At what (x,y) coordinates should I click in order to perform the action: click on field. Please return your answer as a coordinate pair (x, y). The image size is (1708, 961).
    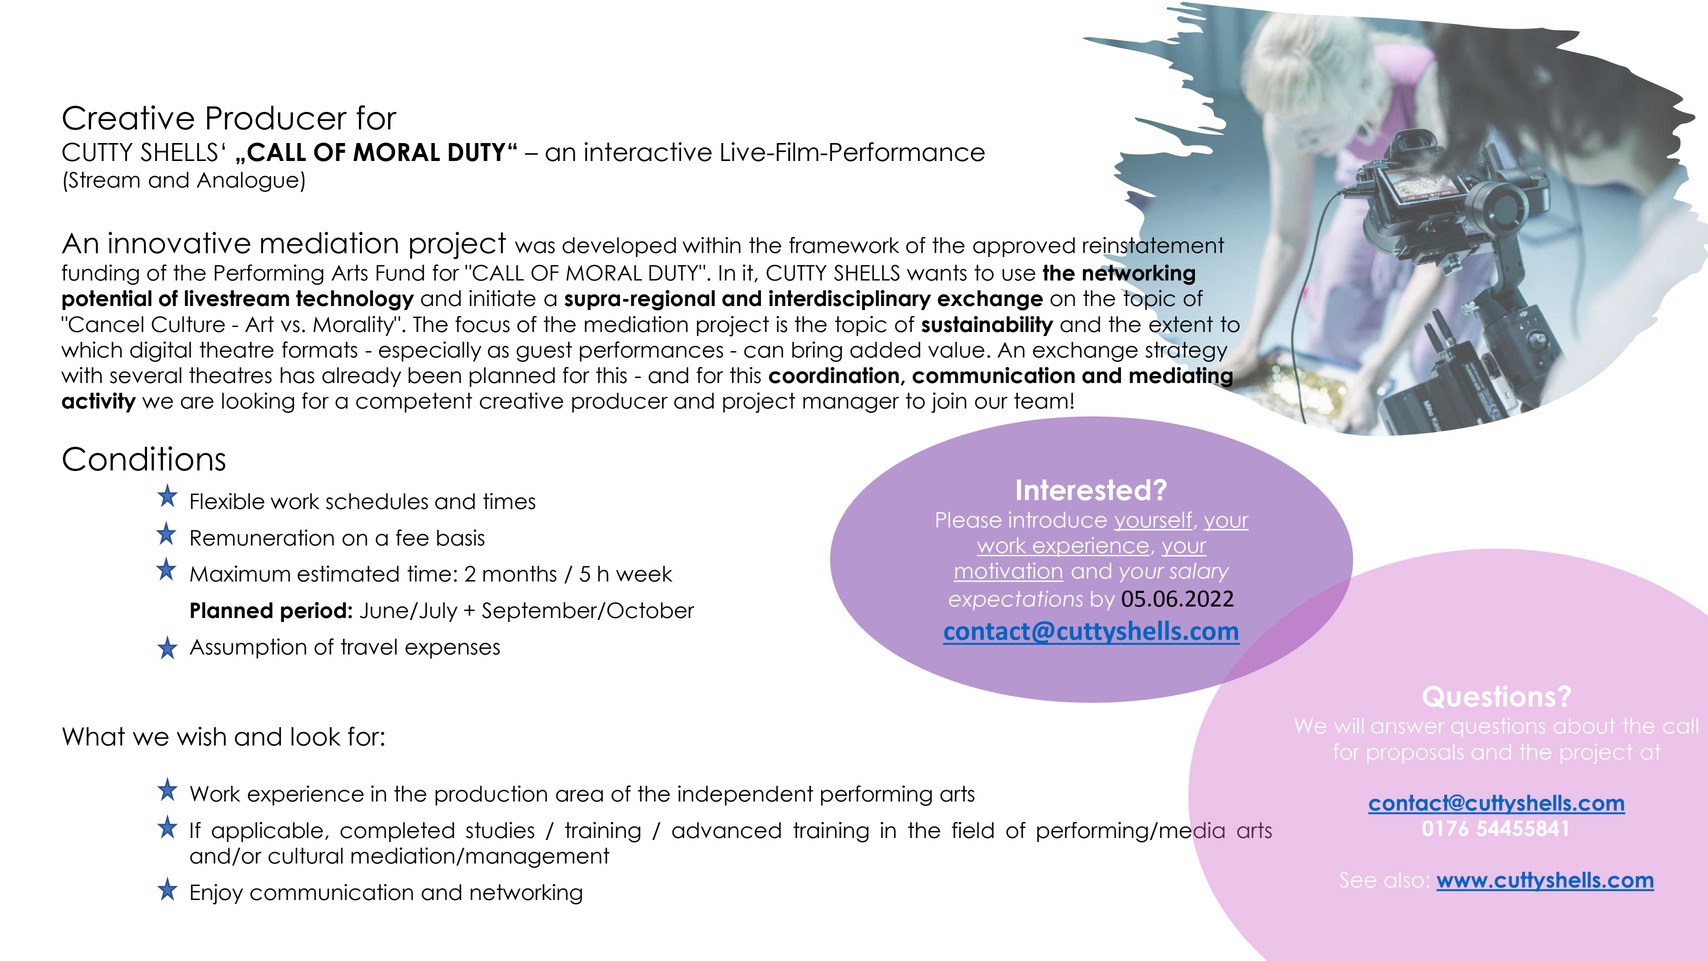
    Looking at the image, I should click on (973, 830).
